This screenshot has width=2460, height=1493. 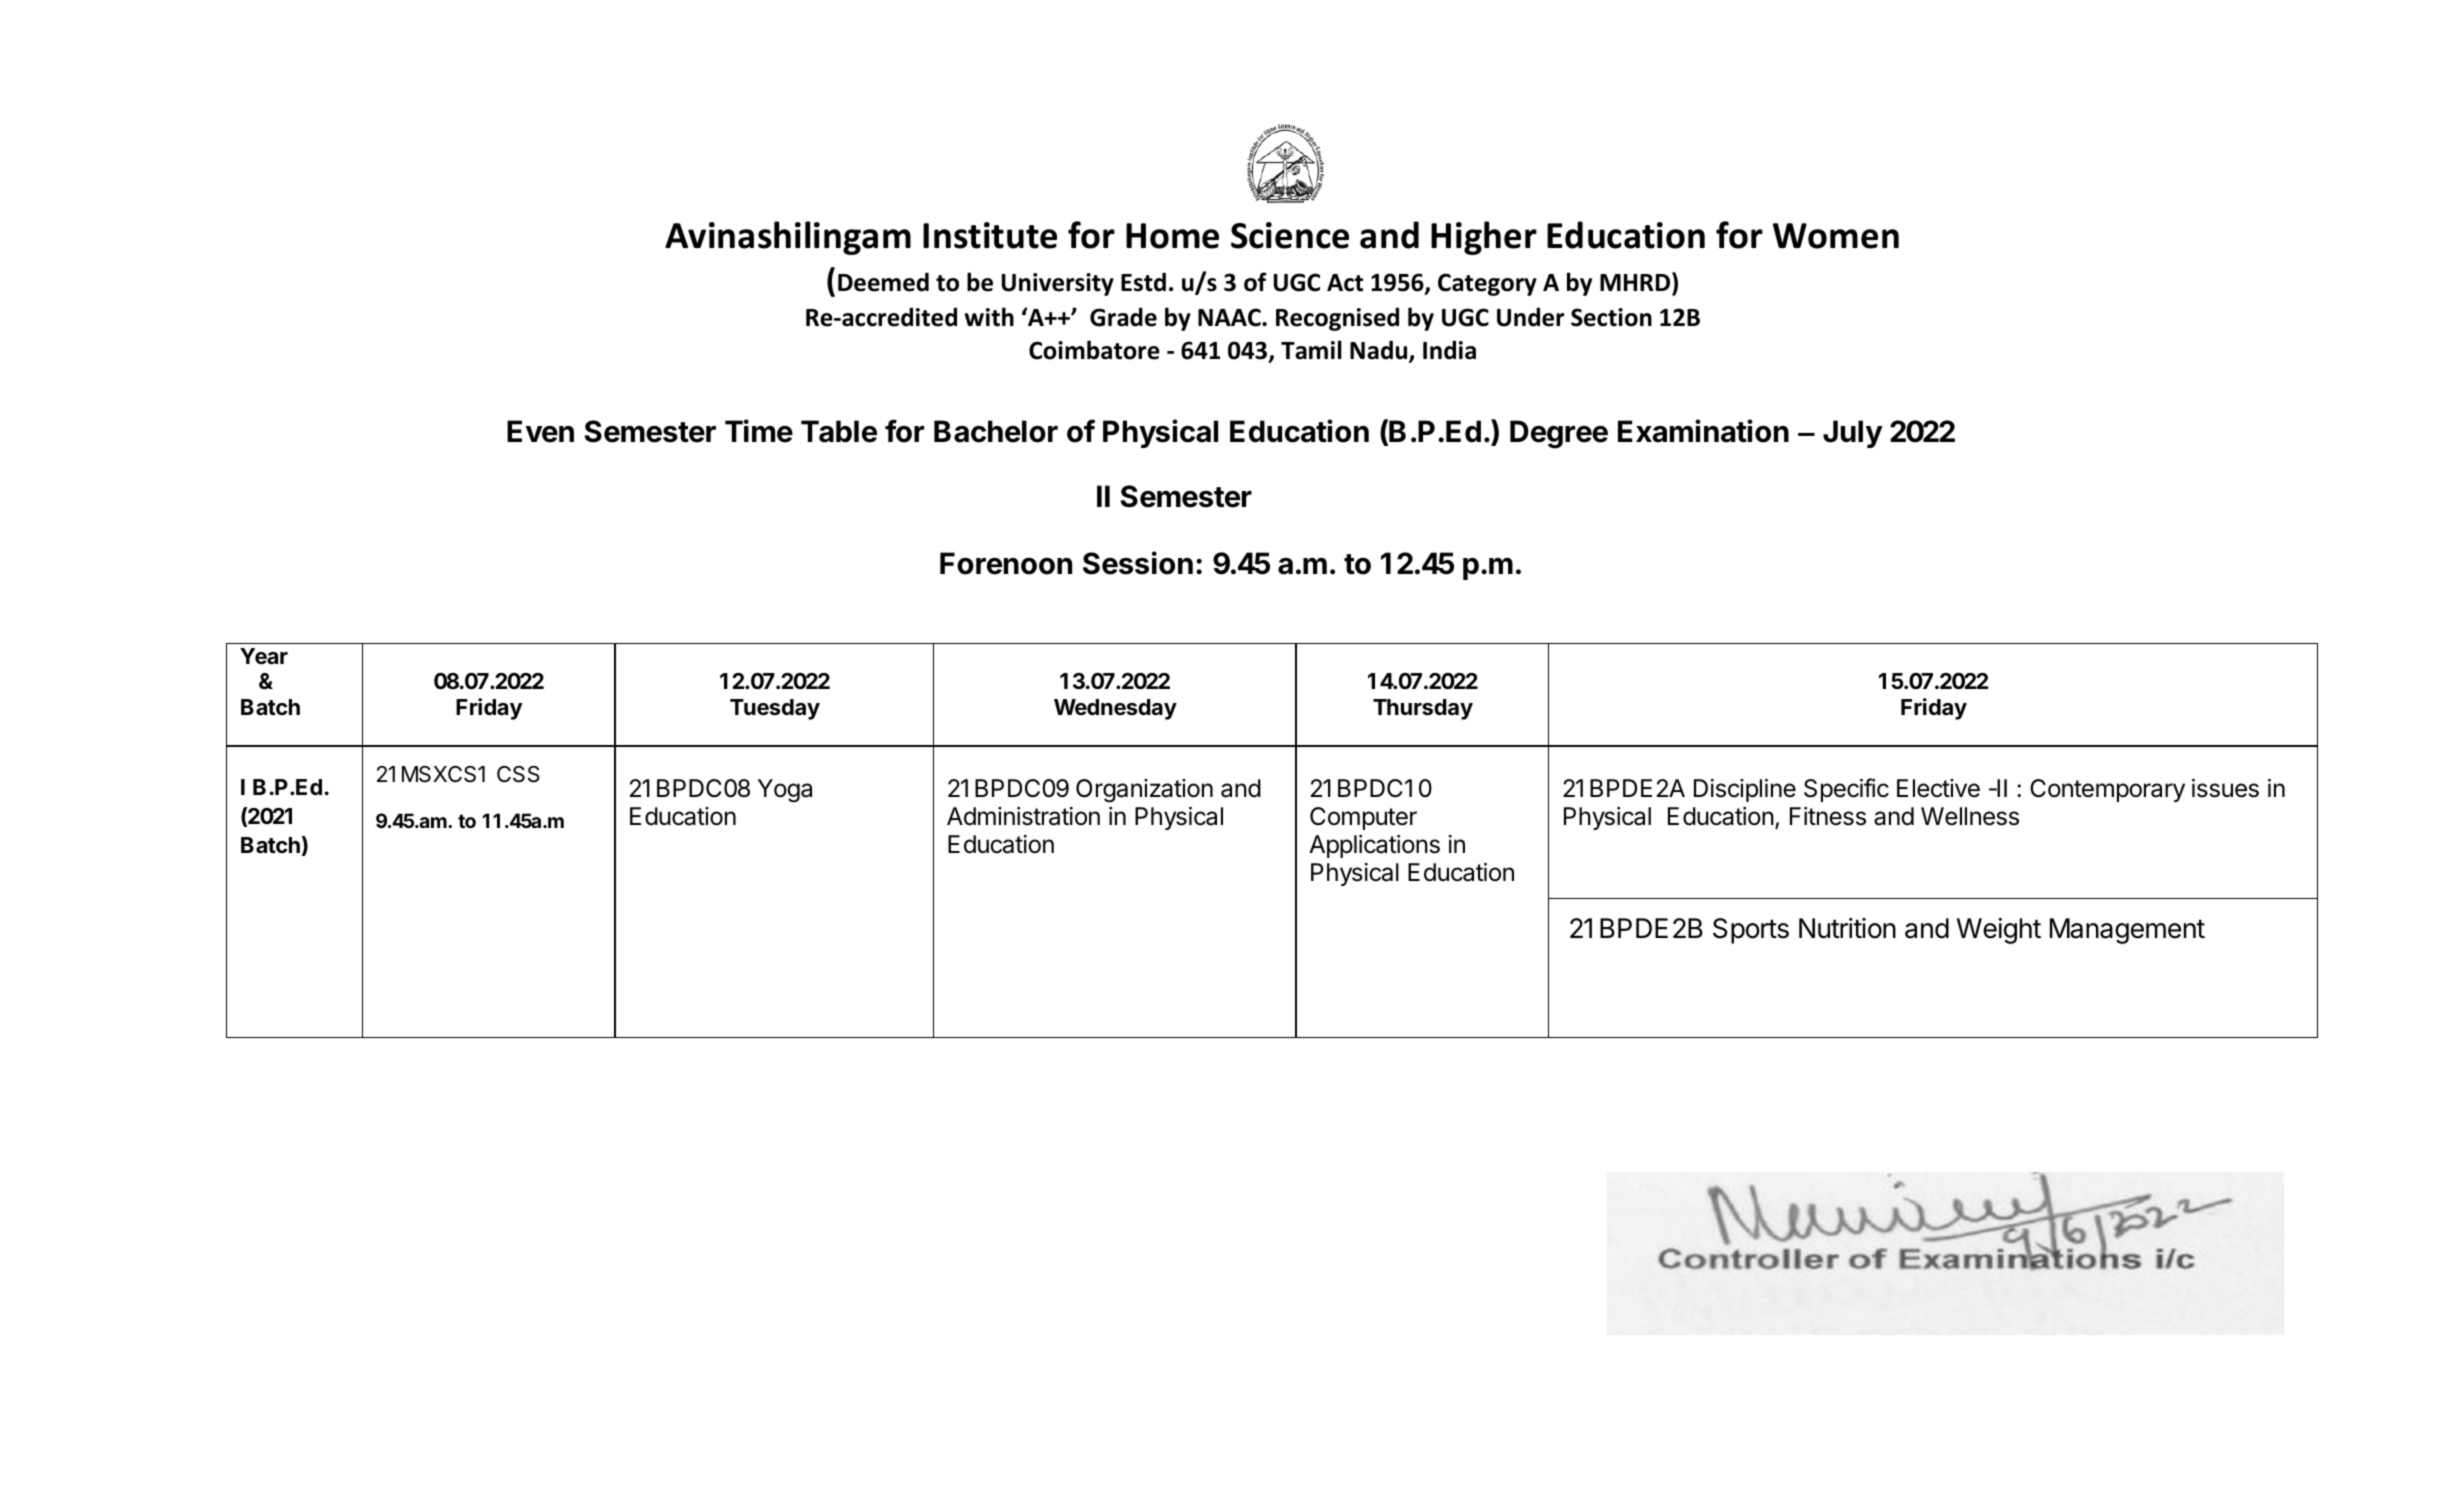 I want to click on Women, so click(x=1836, y=236).
